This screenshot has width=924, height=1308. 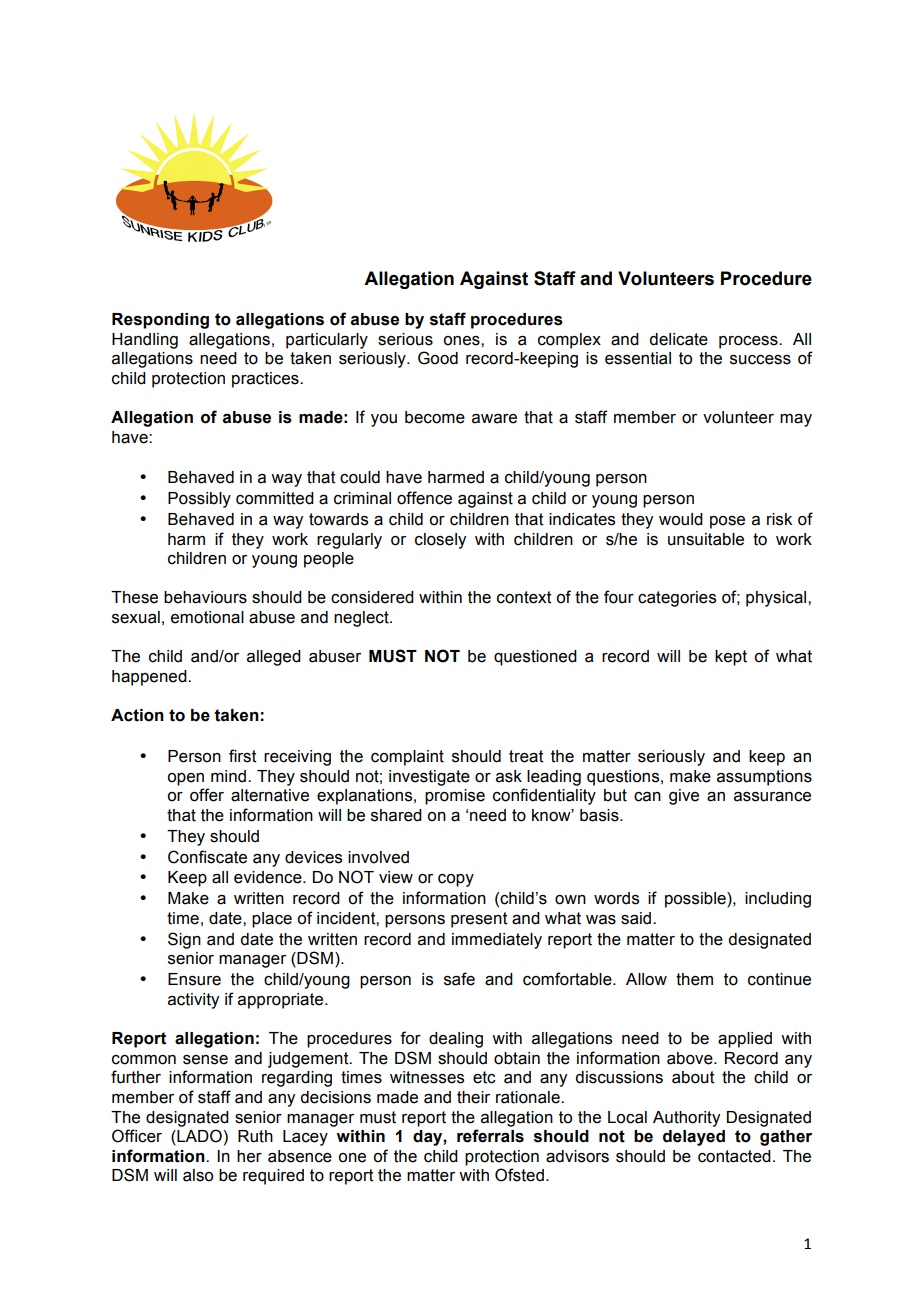 I want to click on context, so click(x=524, y=597).
